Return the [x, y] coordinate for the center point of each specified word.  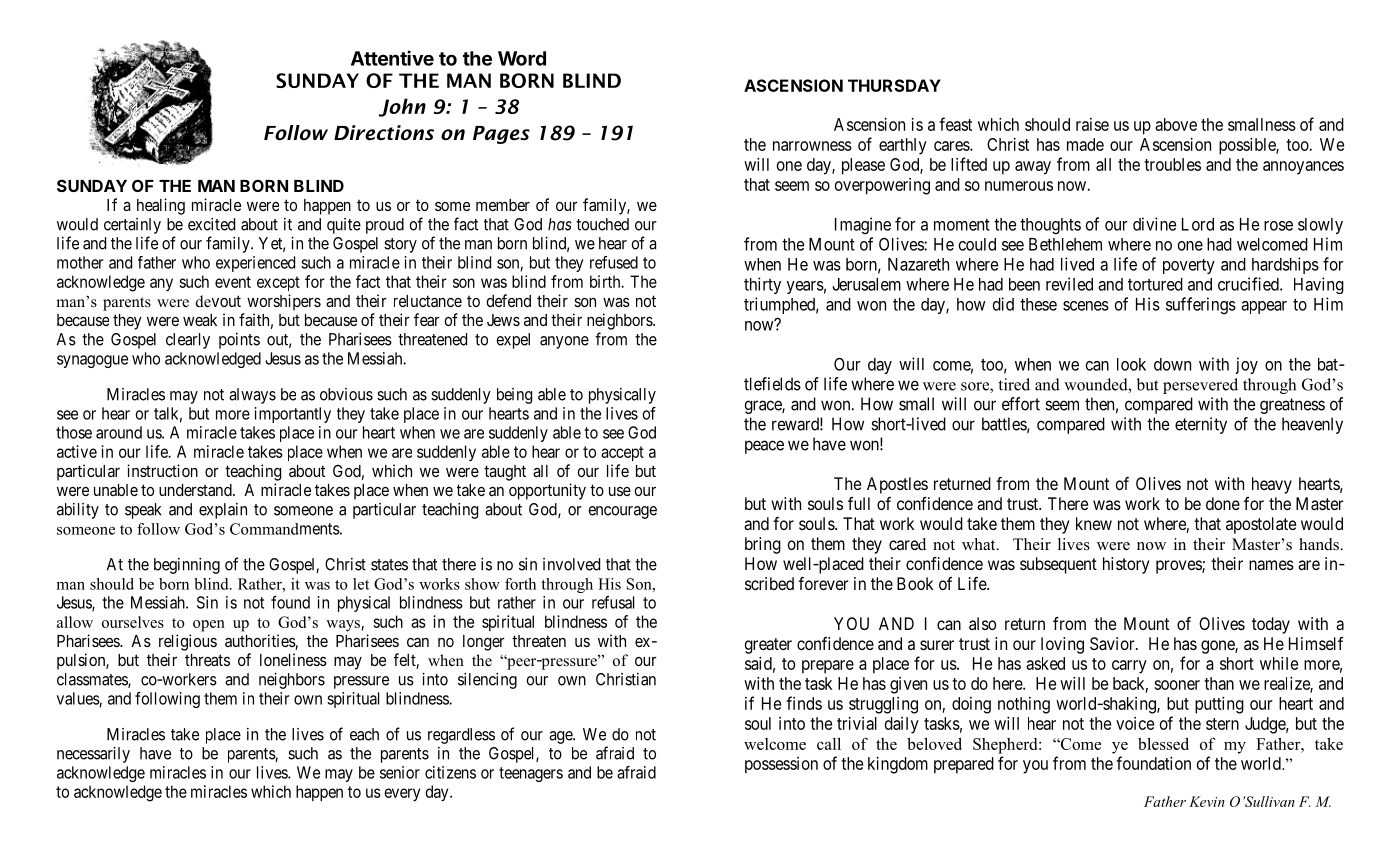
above [1176, 124]
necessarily [93, 755]
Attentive [392, 58]
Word [522, 58]
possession [781, 765]
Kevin [1207, 801]
